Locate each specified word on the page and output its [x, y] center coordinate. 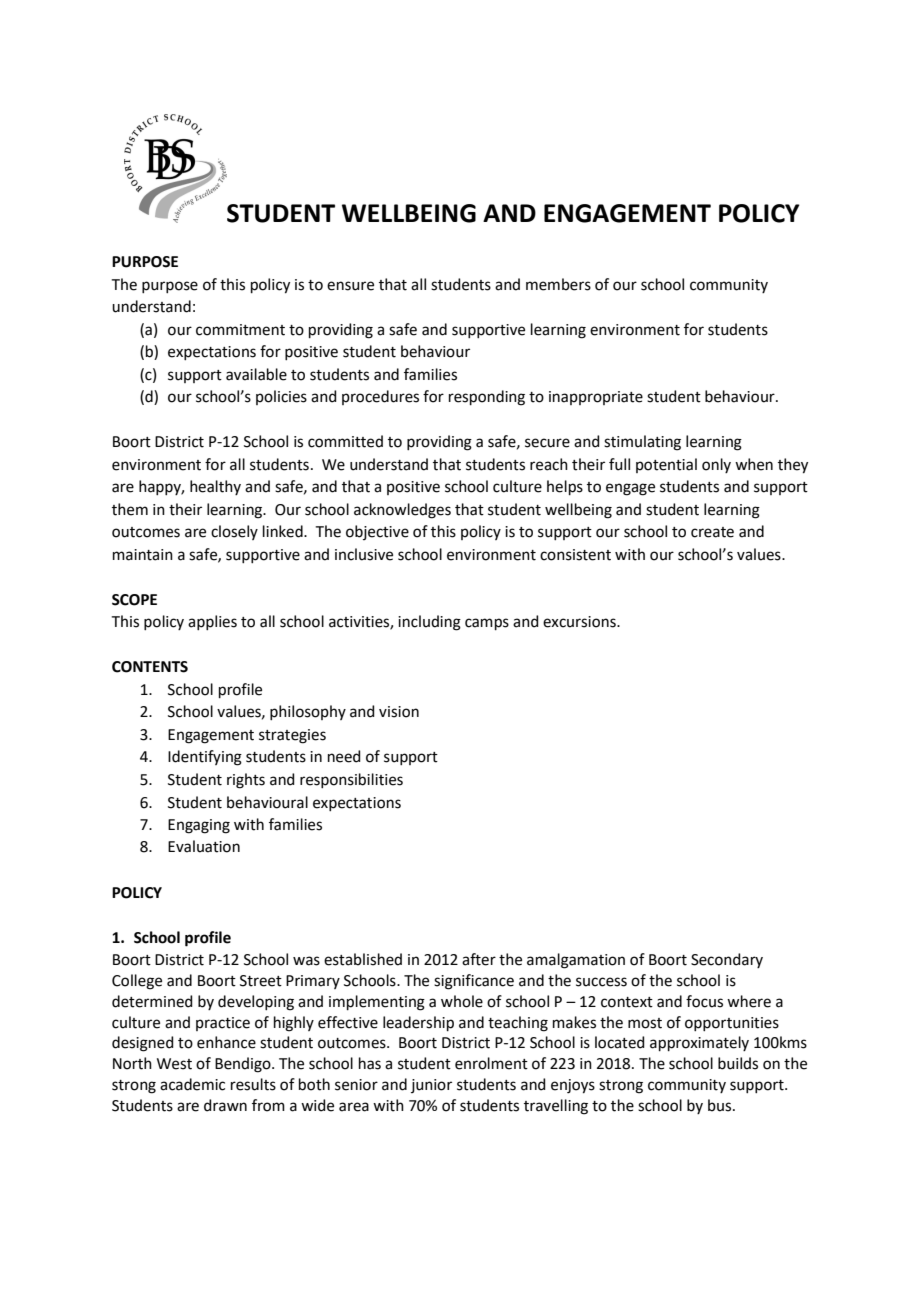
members [558, 284]
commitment [240, 330]
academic [192, 1084]
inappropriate [596, 398]
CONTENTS [150, 667]
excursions [580, 622]
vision [399, 712]
